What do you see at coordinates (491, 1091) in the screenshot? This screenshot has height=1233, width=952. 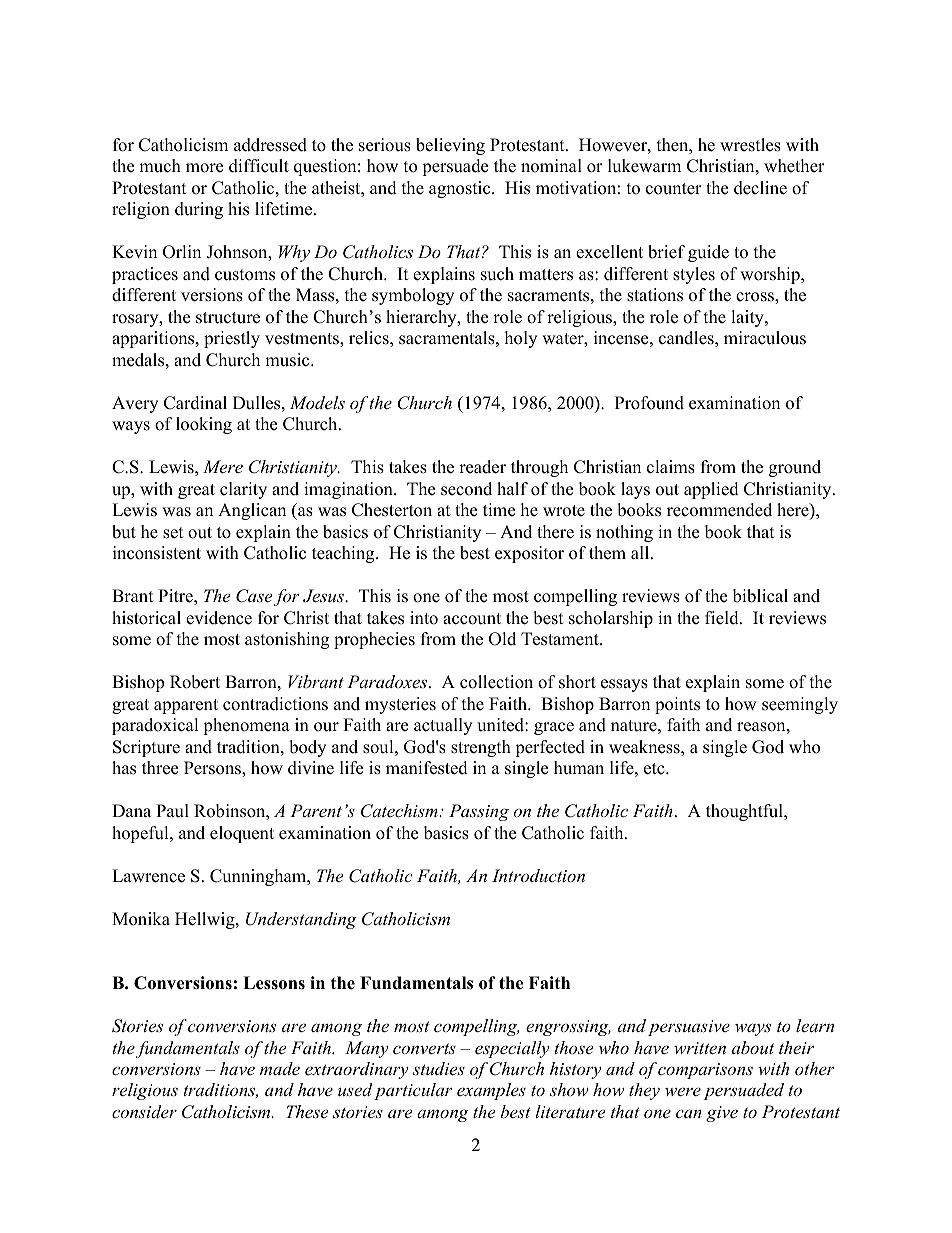 I see `examples` at bounding box center [491, 1091].
